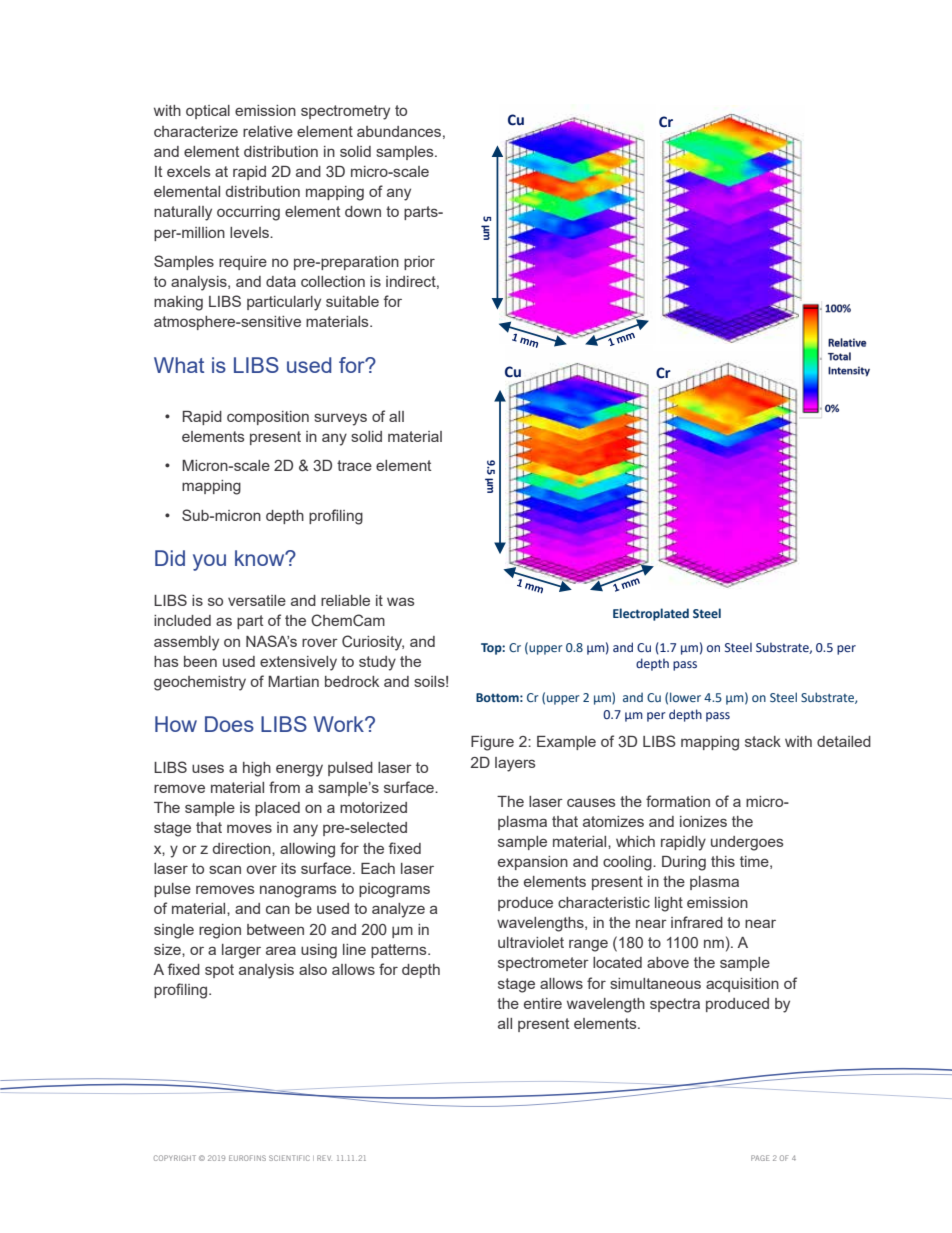  Describe the element at coordinates (401, 601) in the screenshot. I see `was` at that location.
